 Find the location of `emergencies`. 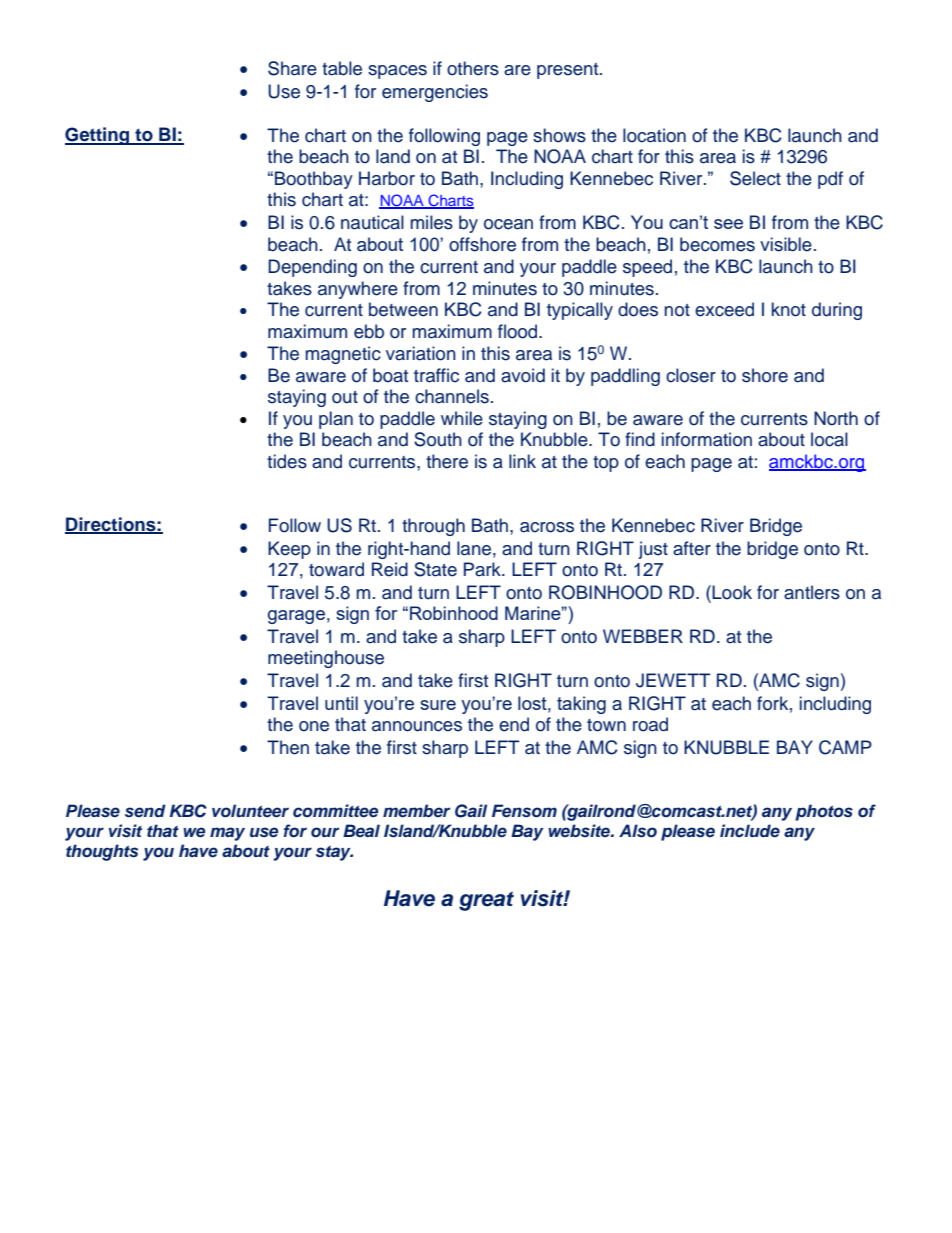

emergencies is located at coordinates (435, 93).
